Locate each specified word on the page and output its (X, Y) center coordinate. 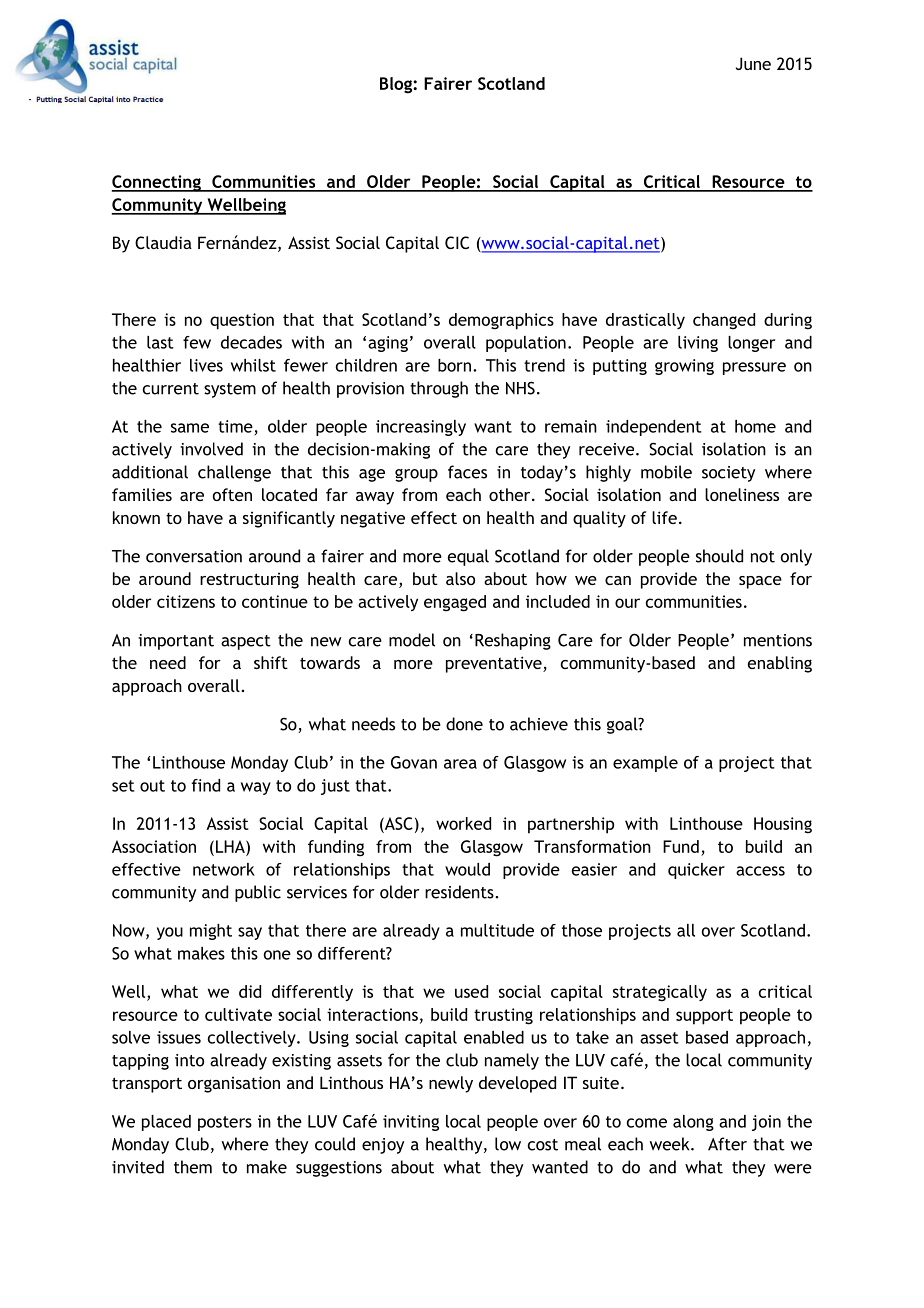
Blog (397, 85)
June (753, 63)
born (454, 365)
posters (225, 1123)
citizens (186, 601)
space (760, 582)
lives (206, 365)
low (508, 1144)
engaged (455, 603)
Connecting (157, 183)
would (467, 869)
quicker (696, 871)
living (698, 344)
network (224, 869)
